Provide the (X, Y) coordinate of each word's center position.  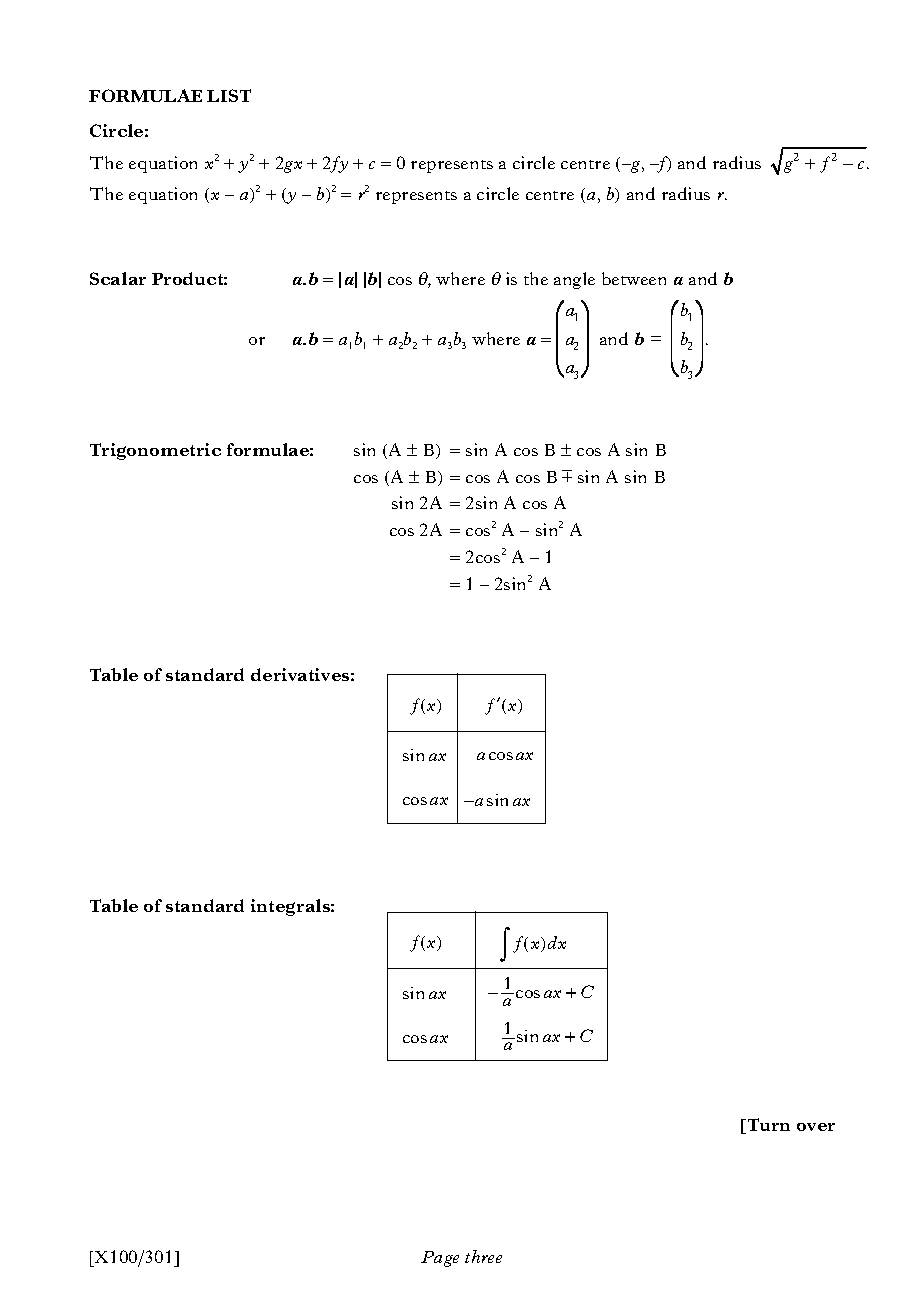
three (483, 1256)
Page (440, 1259)
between (634, 278)
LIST (229, 95)
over (816, 1127)
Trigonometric (155, 451)
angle (574, 280)
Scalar (118, 278)
